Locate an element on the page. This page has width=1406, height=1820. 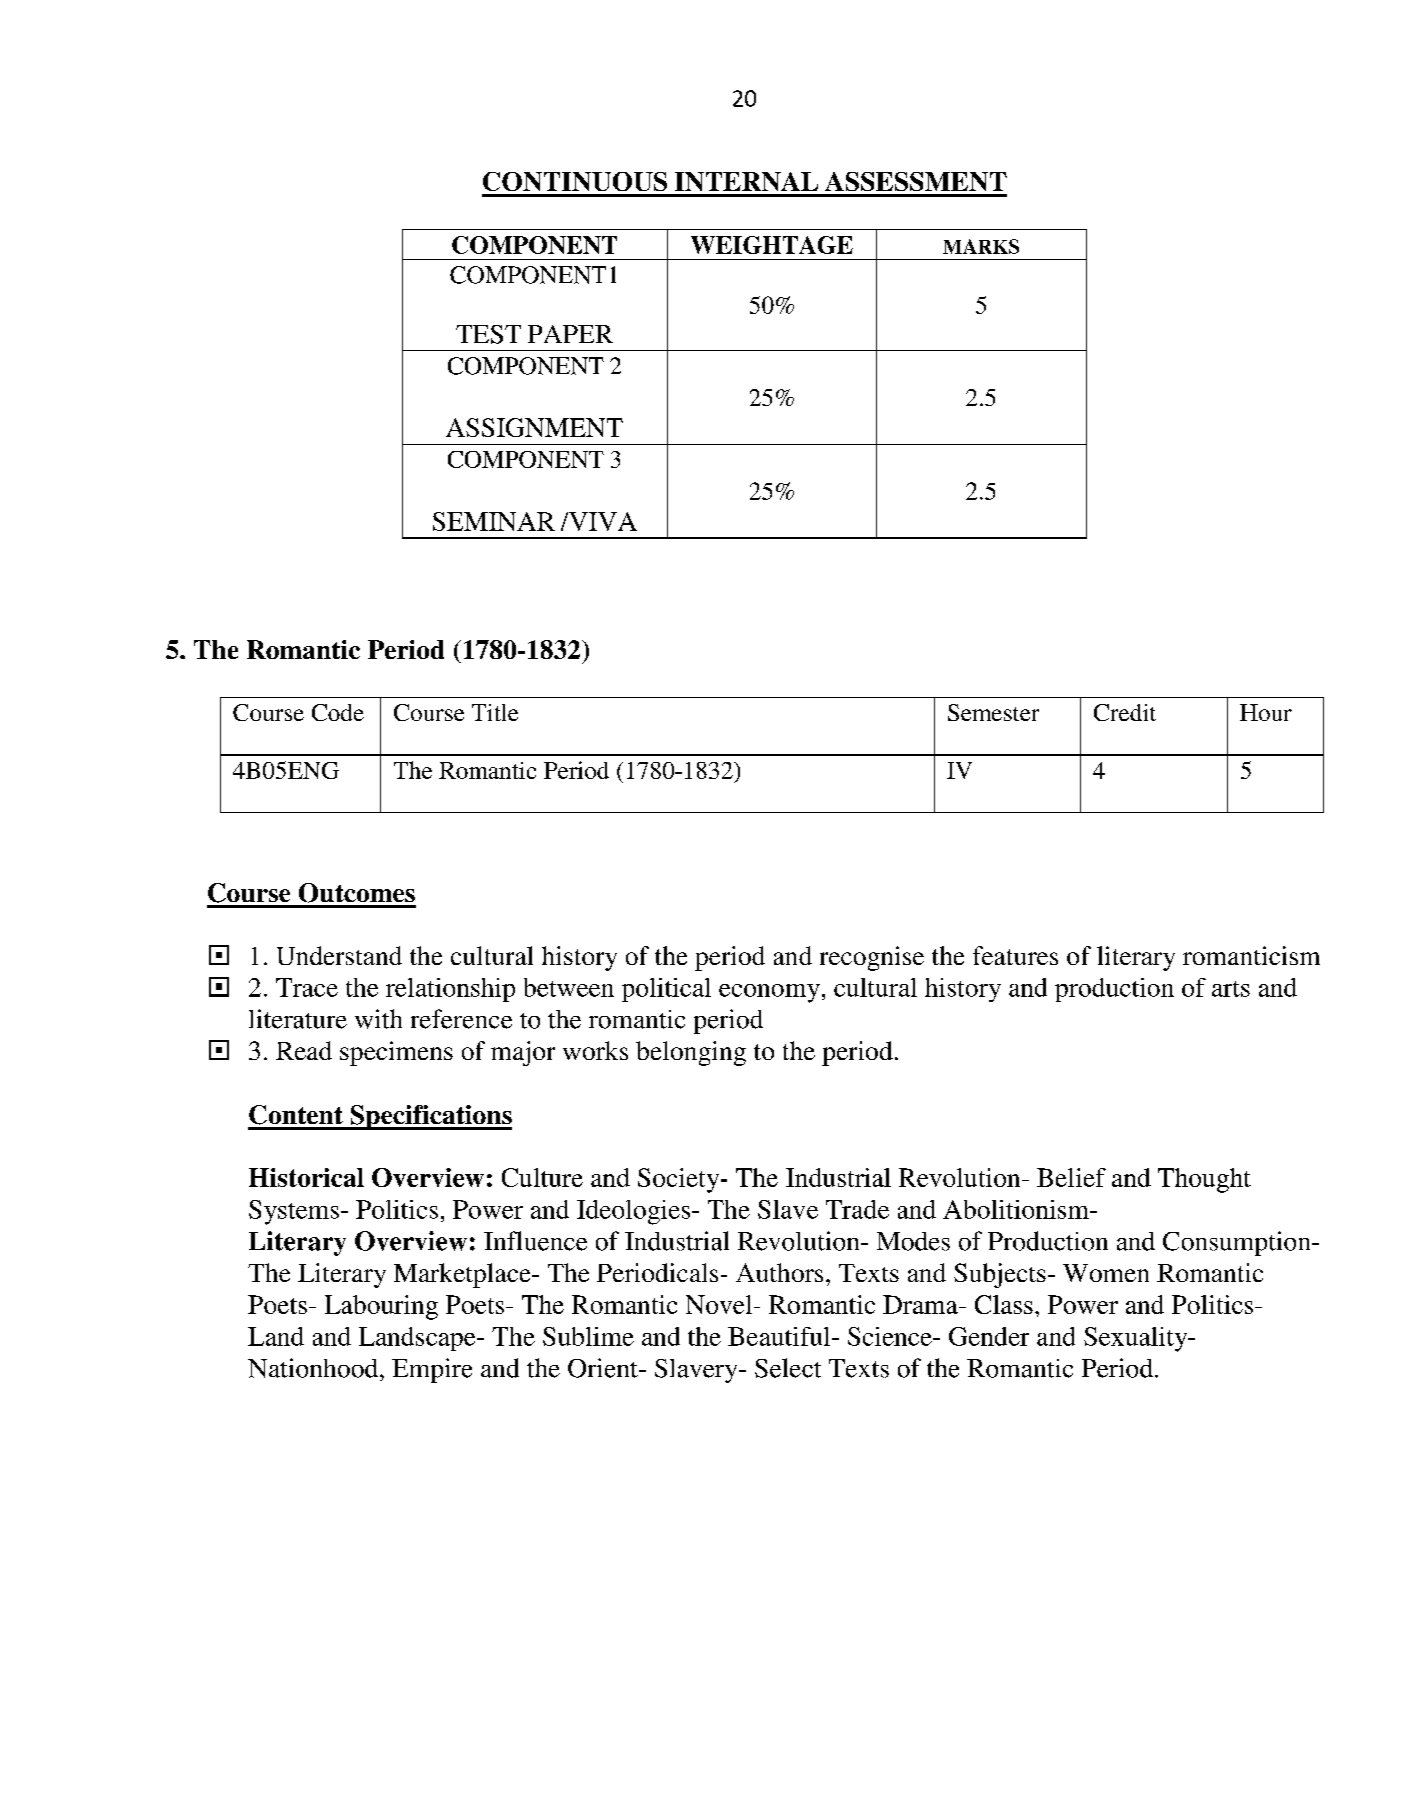
Influence is located at coordinates (535, 1241).
